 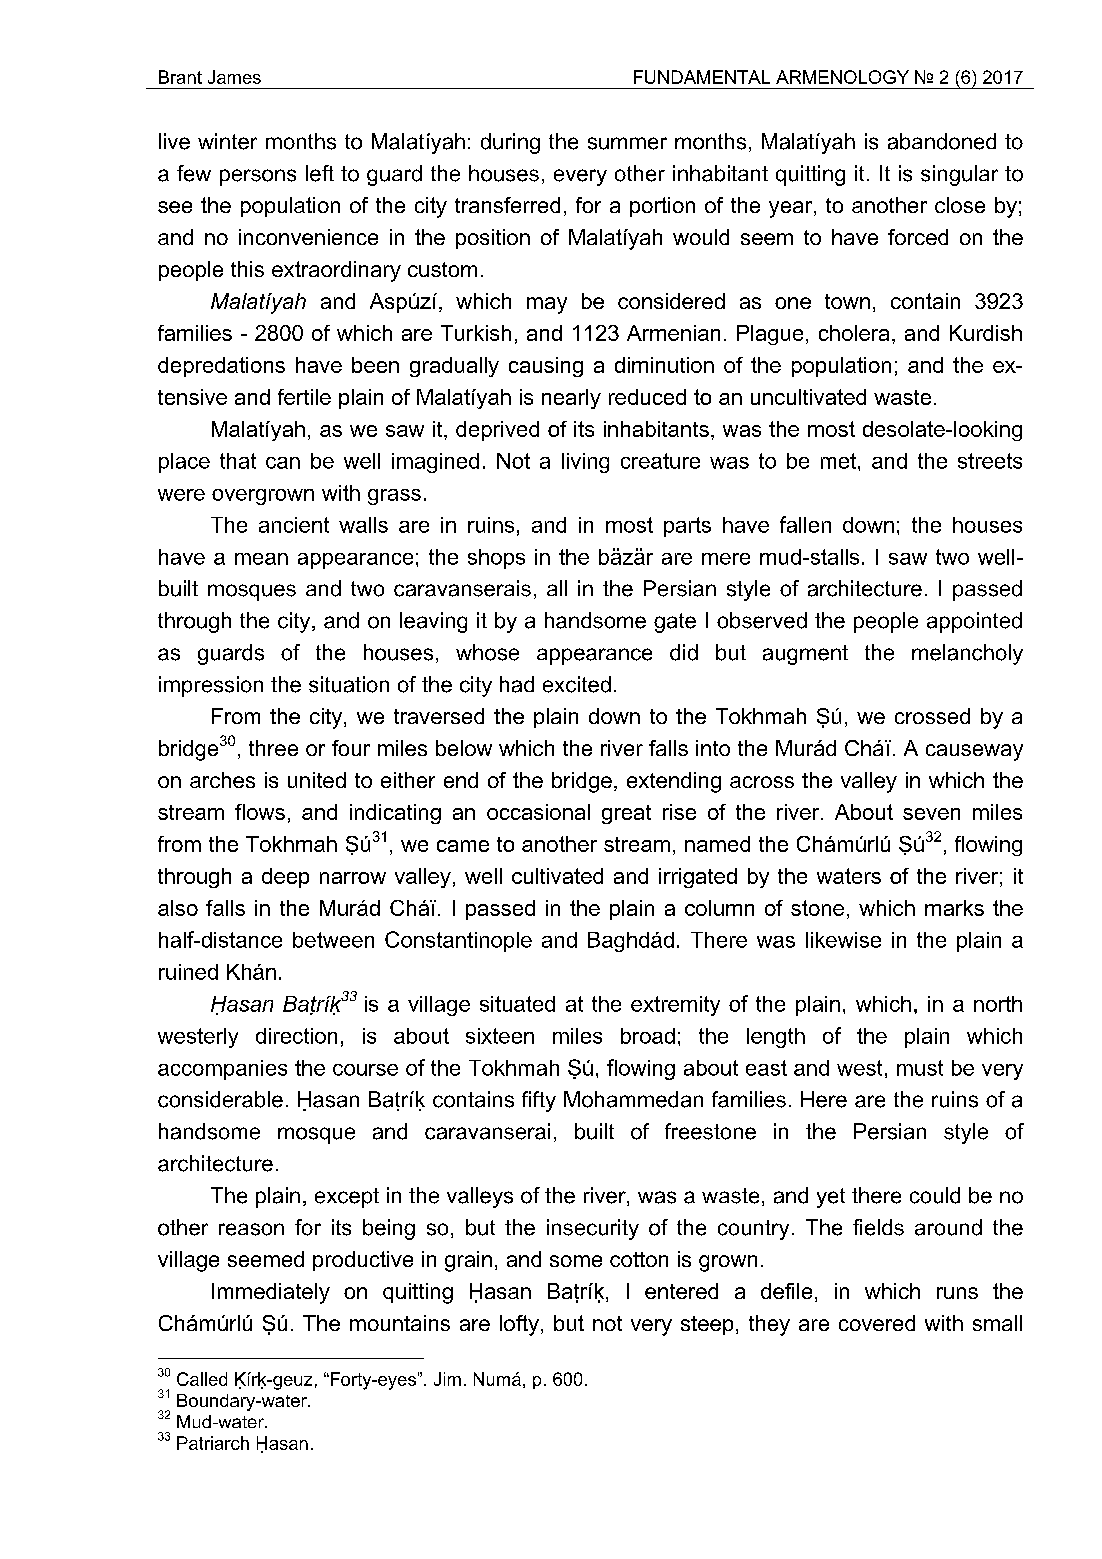 What do you see at coordinates (840, 461) in the image?
I see `met` at bounding box center [840, 461].
